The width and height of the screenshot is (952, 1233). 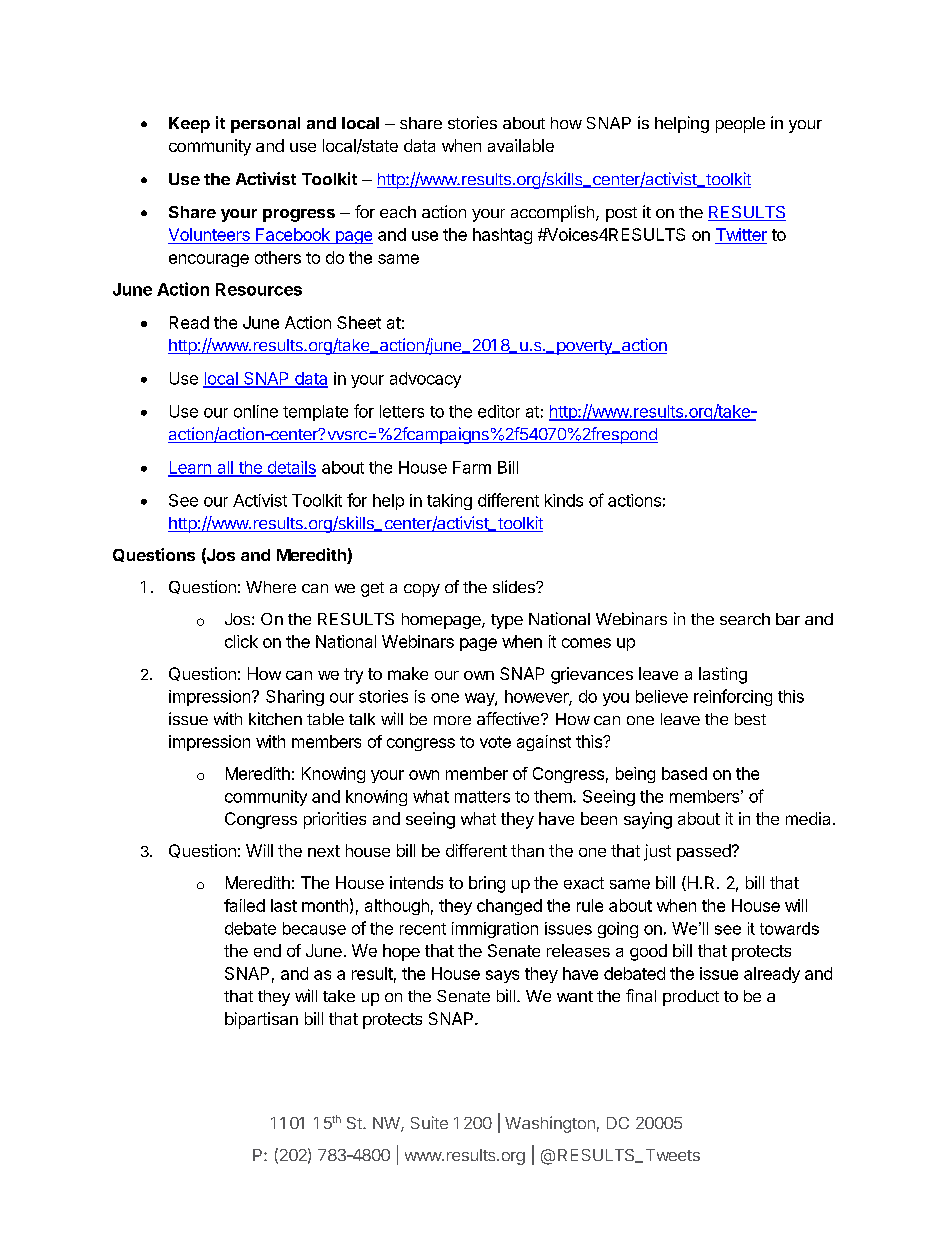 I want to click on click, so click(x=241, y=641).
